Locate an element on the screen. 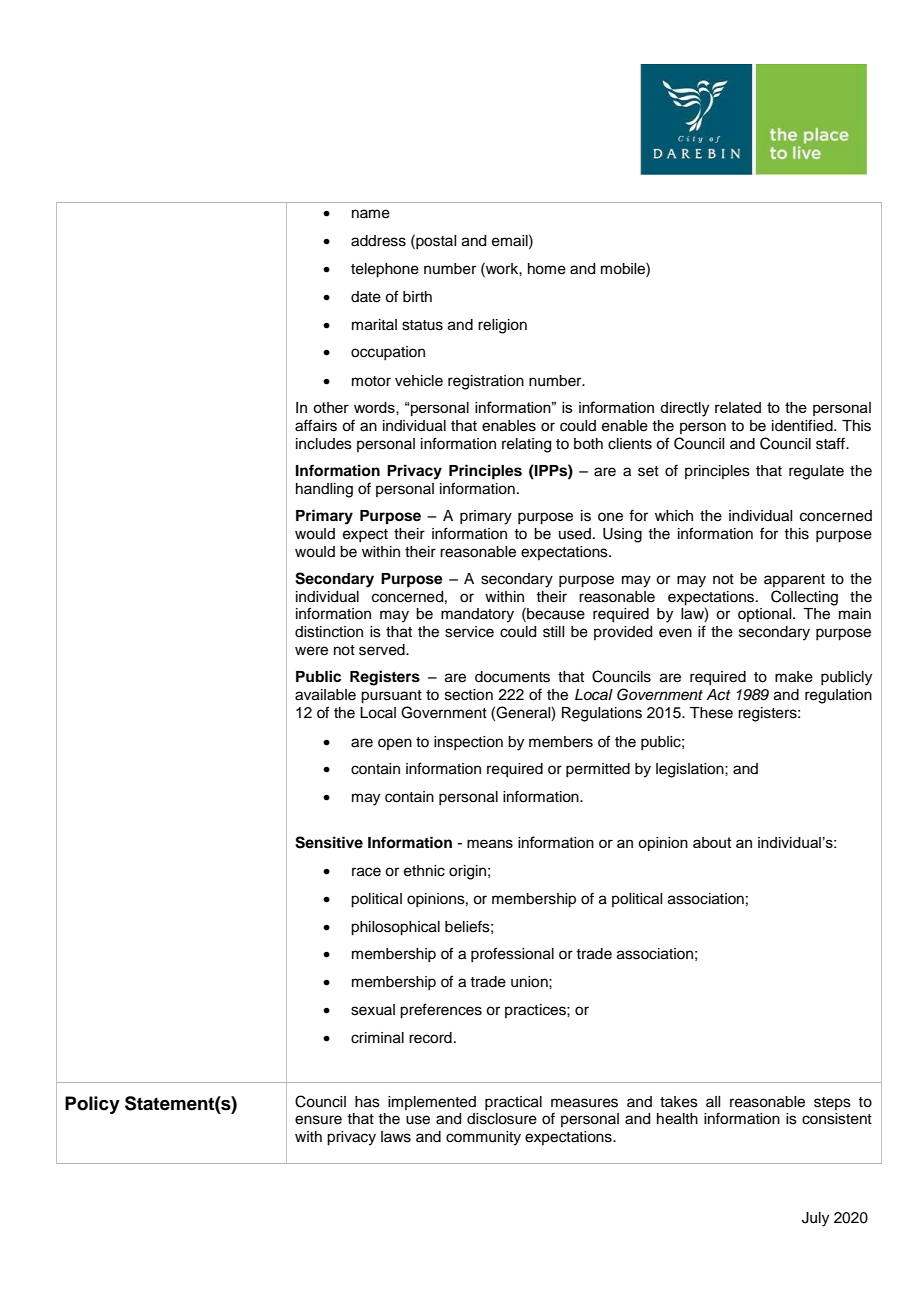 Image resolution: width=924 pixels, height=1308 pixels. Policy is located at coordinates (92, 1105).
